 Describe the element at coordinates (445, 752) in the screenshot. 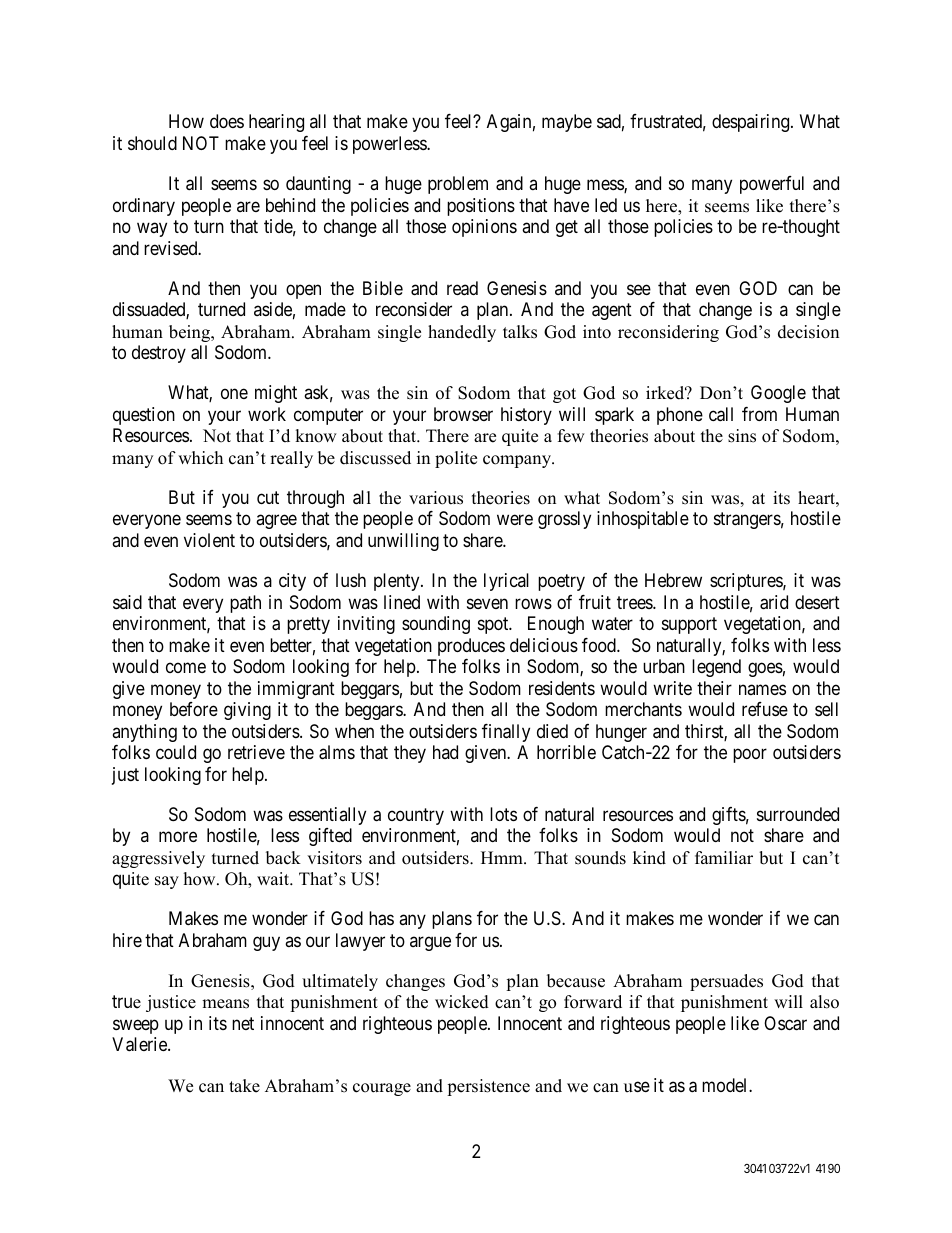

I see `had` at that location.
